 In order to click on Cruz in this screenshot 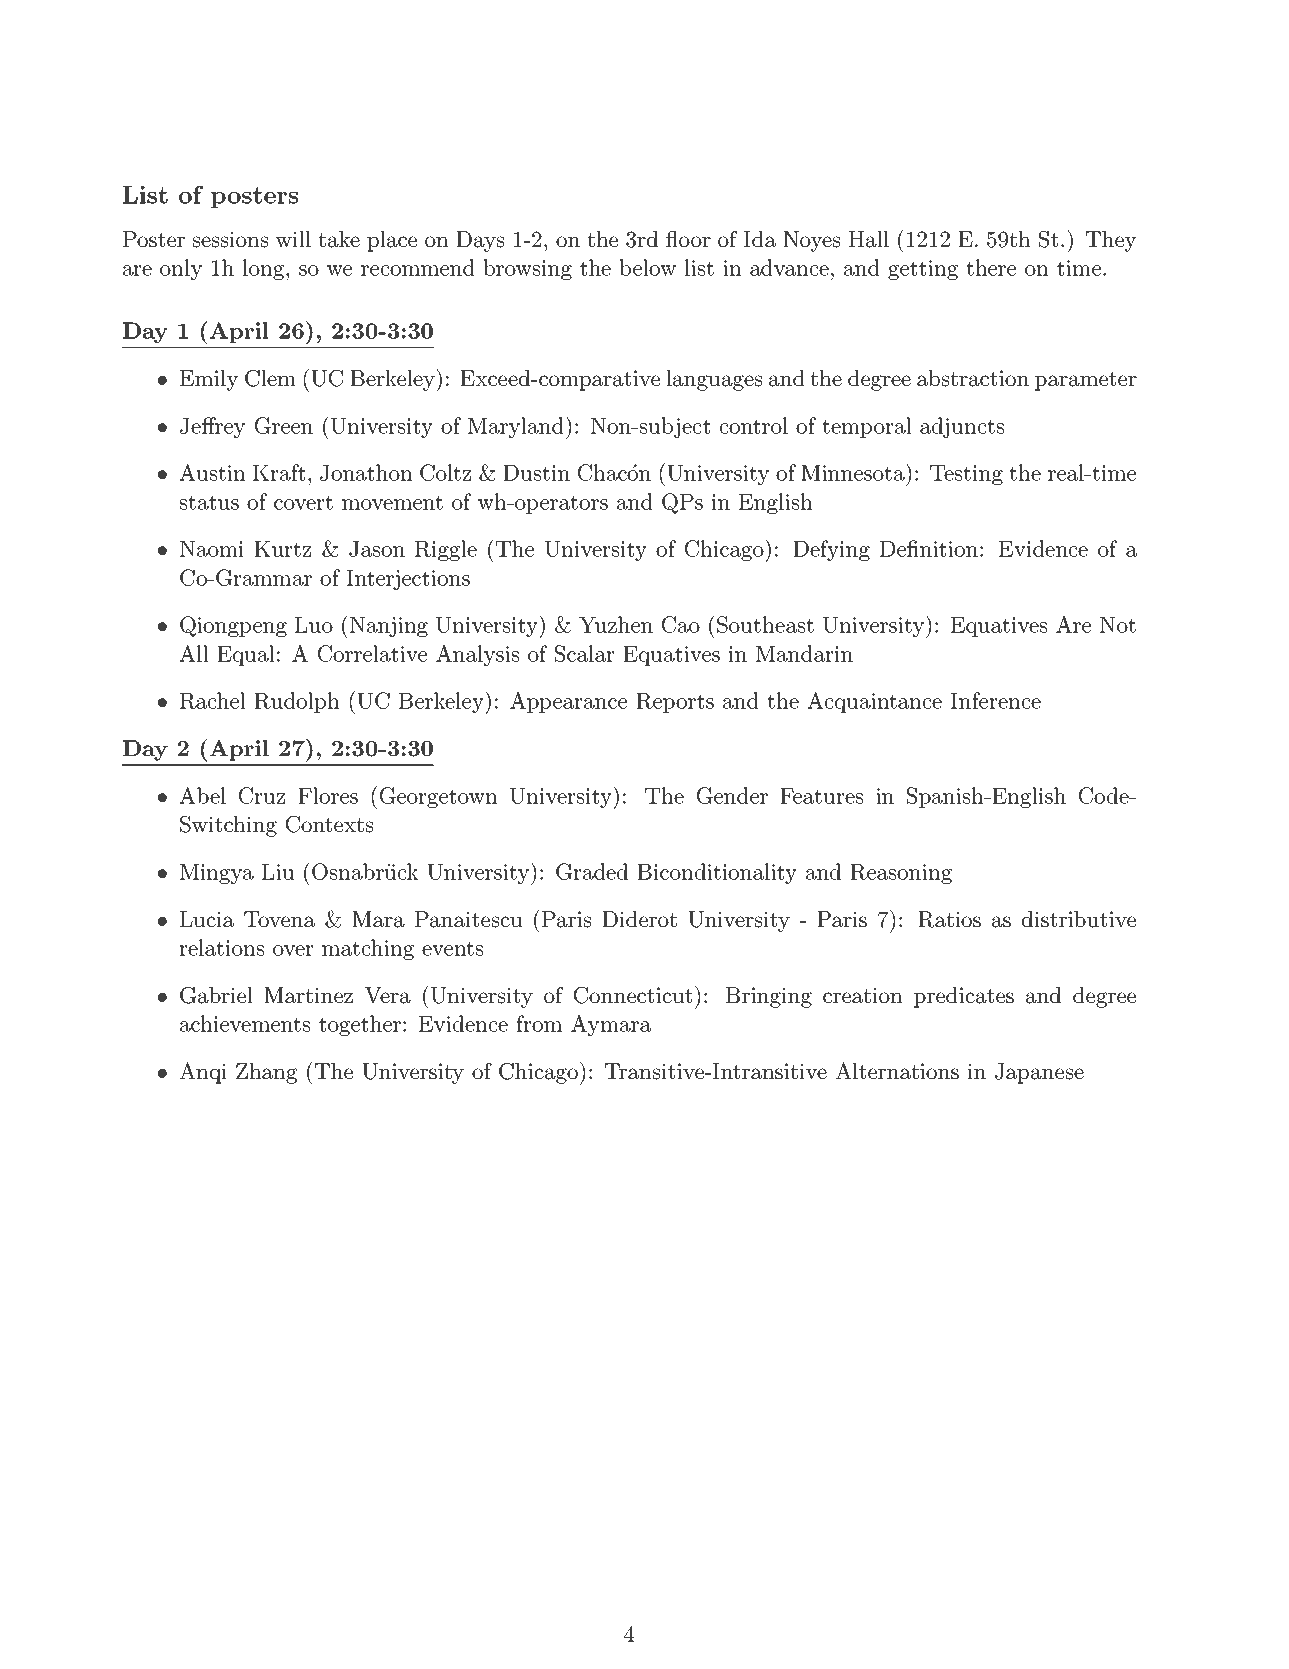, I will do `click(262, 795)`.
